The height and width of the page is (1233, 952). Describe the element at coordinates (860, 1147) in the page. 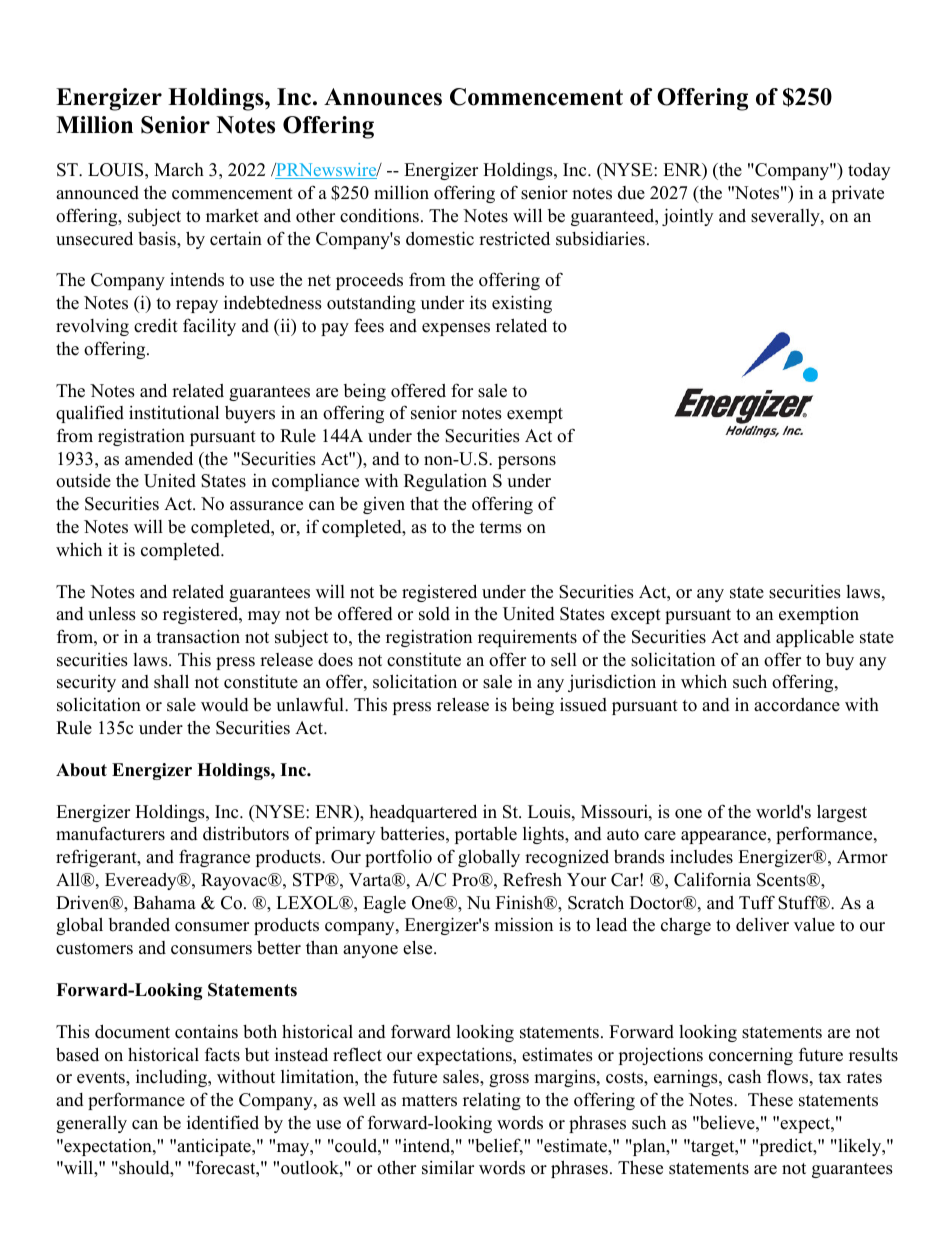

I see `likely` at that location.
